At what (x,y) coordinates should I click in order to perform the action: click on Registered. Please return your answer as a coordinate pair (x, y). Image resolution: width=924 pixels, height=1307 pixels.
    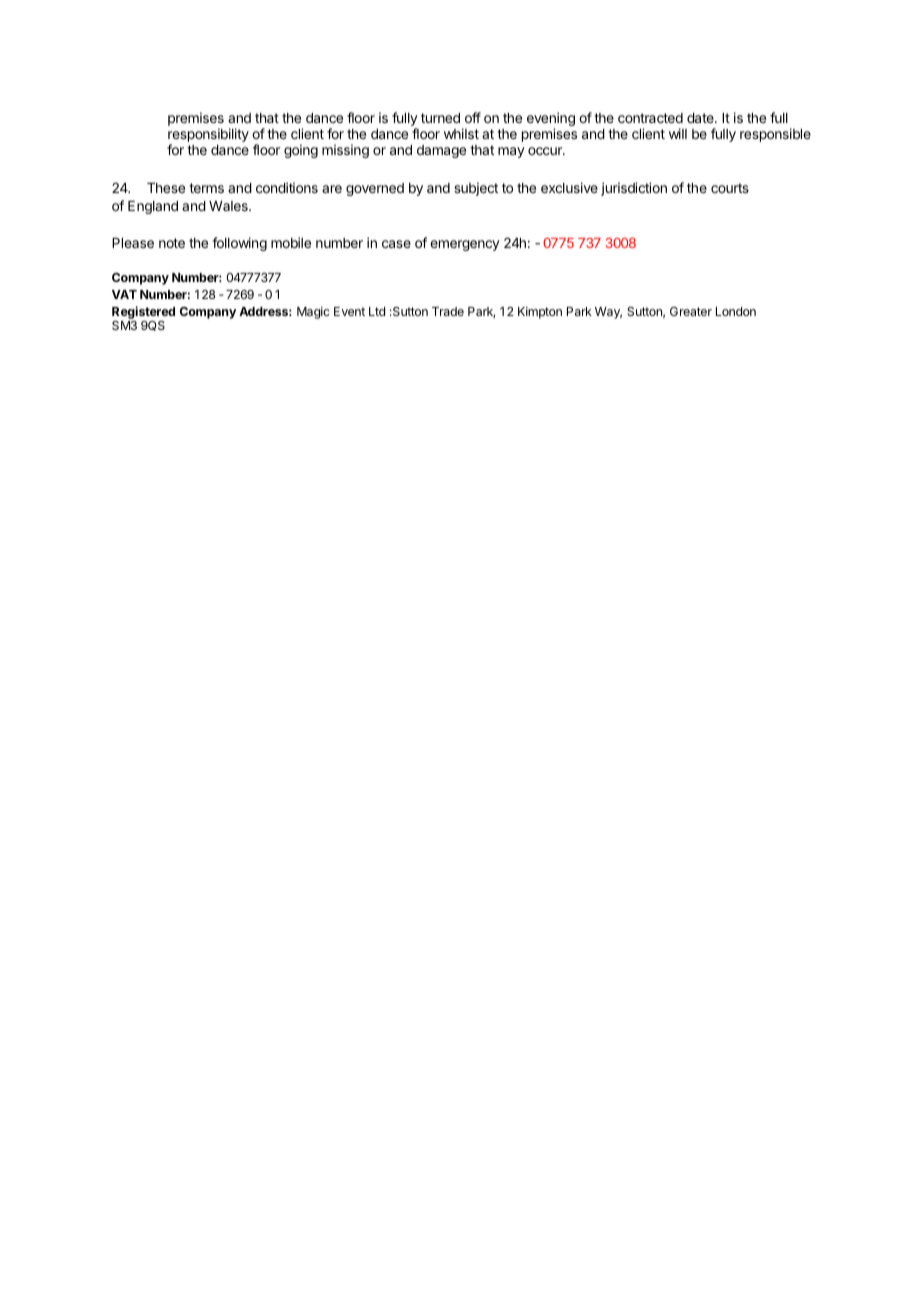
    Looking at the image, I should click on (143, 312).
